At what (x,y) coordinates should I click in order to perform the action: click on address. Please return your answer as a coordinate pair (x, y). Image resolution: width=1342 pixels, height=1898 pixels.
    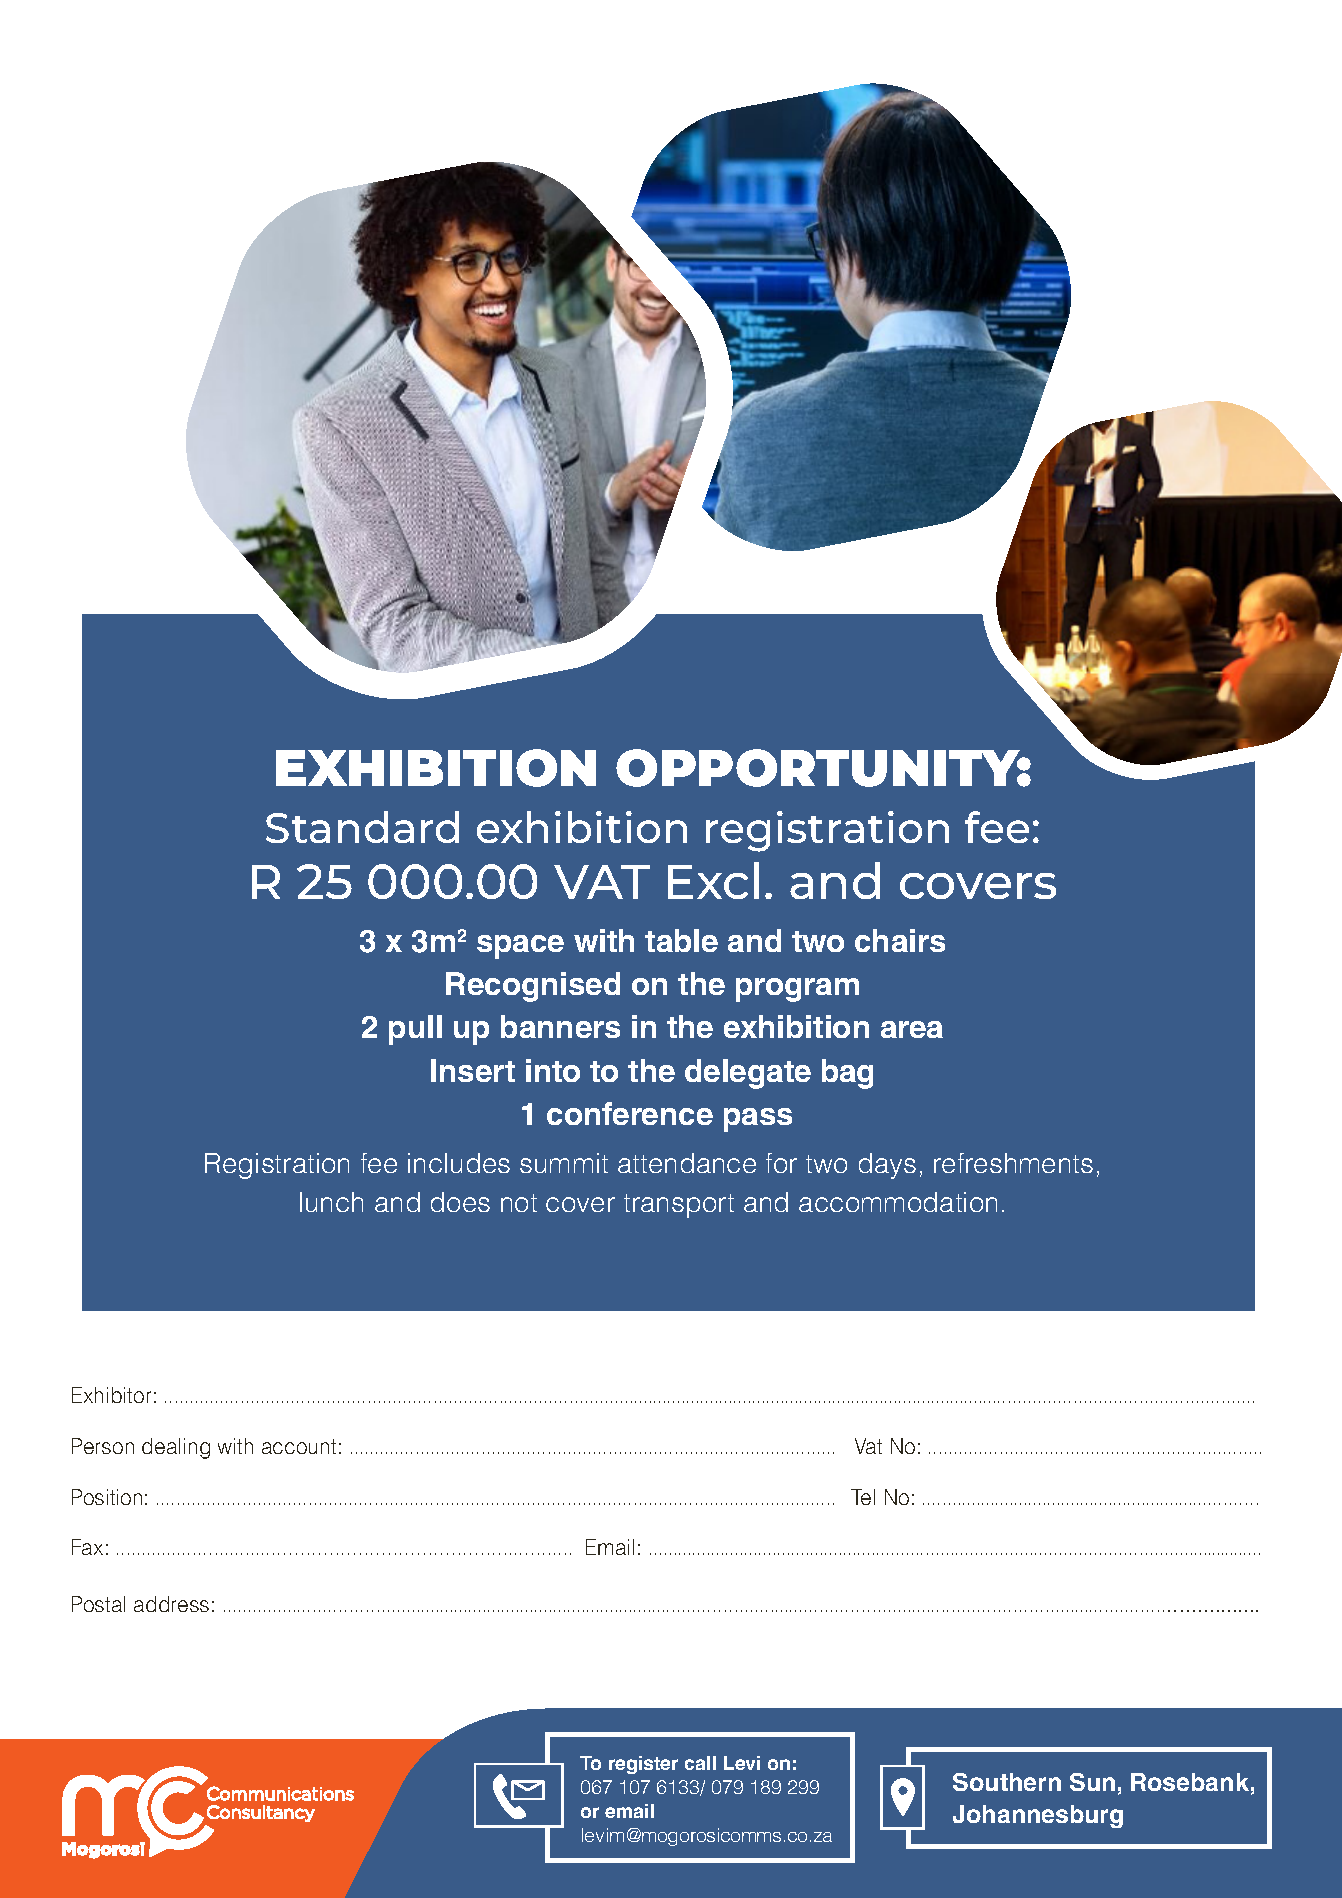
    Looking at the image, I should click on (171, 1604).
